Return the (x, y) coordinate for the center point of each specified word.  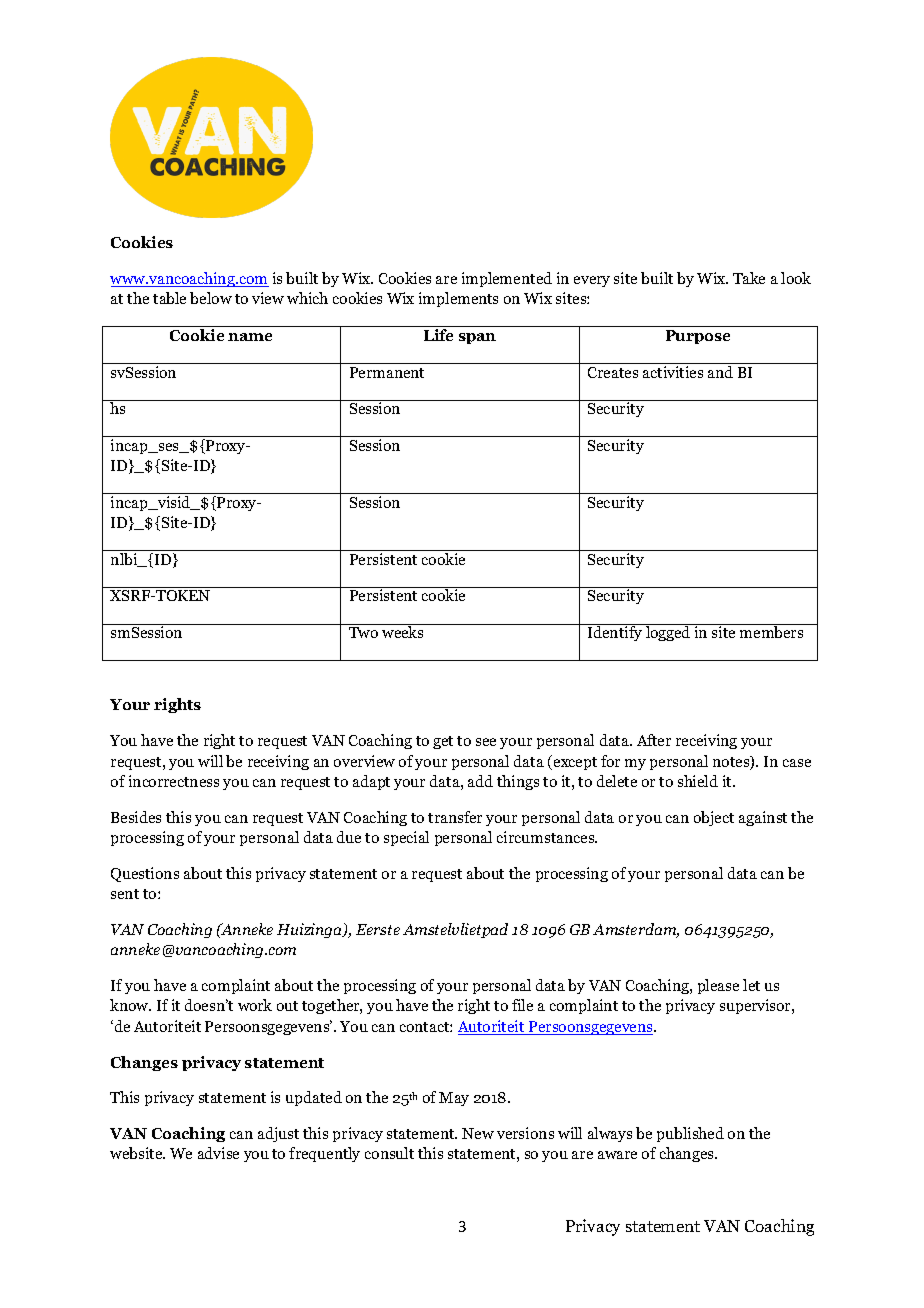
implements (458, 299)
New (478, 1133)
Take (749, 278)
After (654, 740)
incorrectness (174, 781)
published (690, 1134)
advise (218, 1153)
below (211, 298)
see (486, 742)
